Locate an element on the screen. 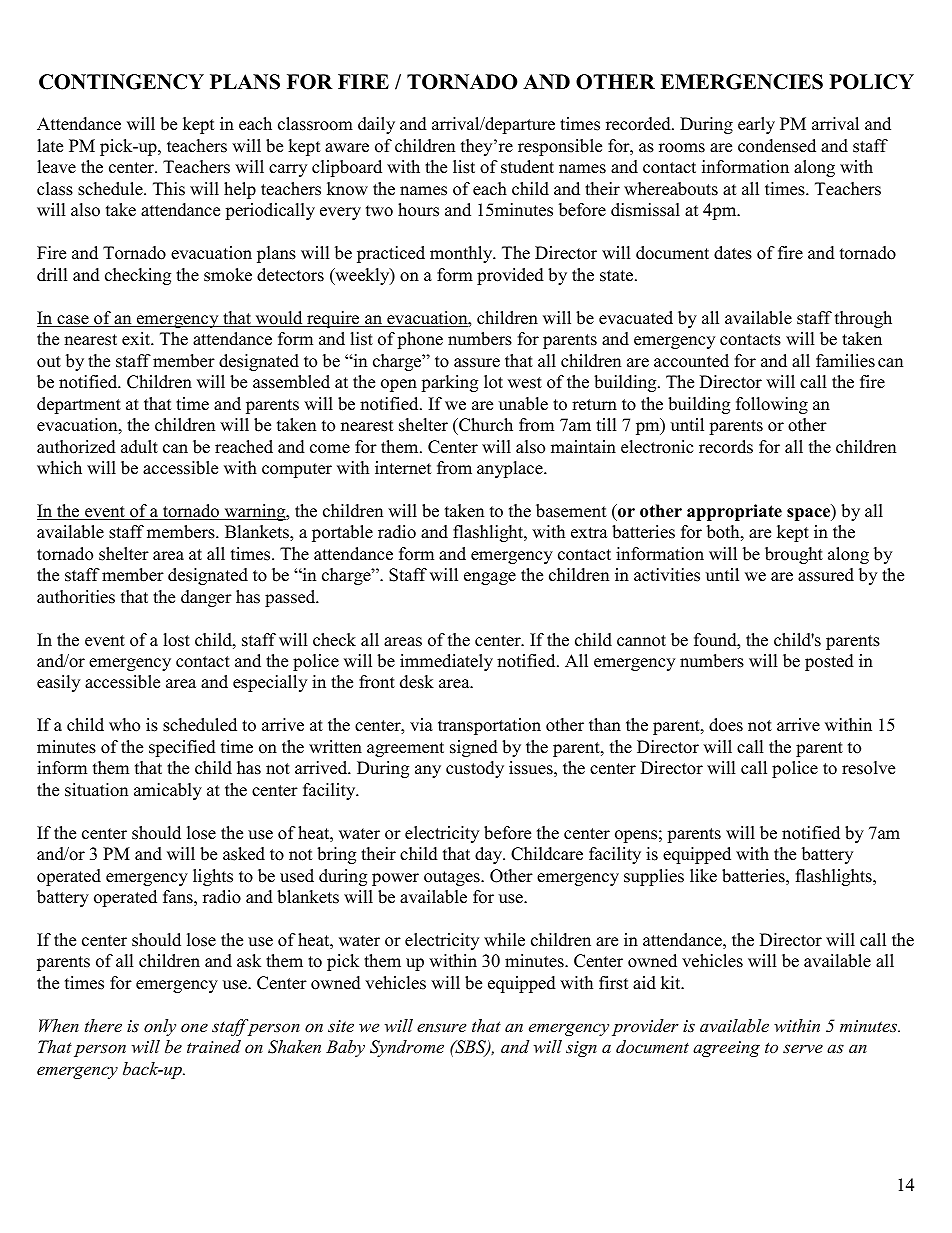  daily is located at coordinates (376, 125).
